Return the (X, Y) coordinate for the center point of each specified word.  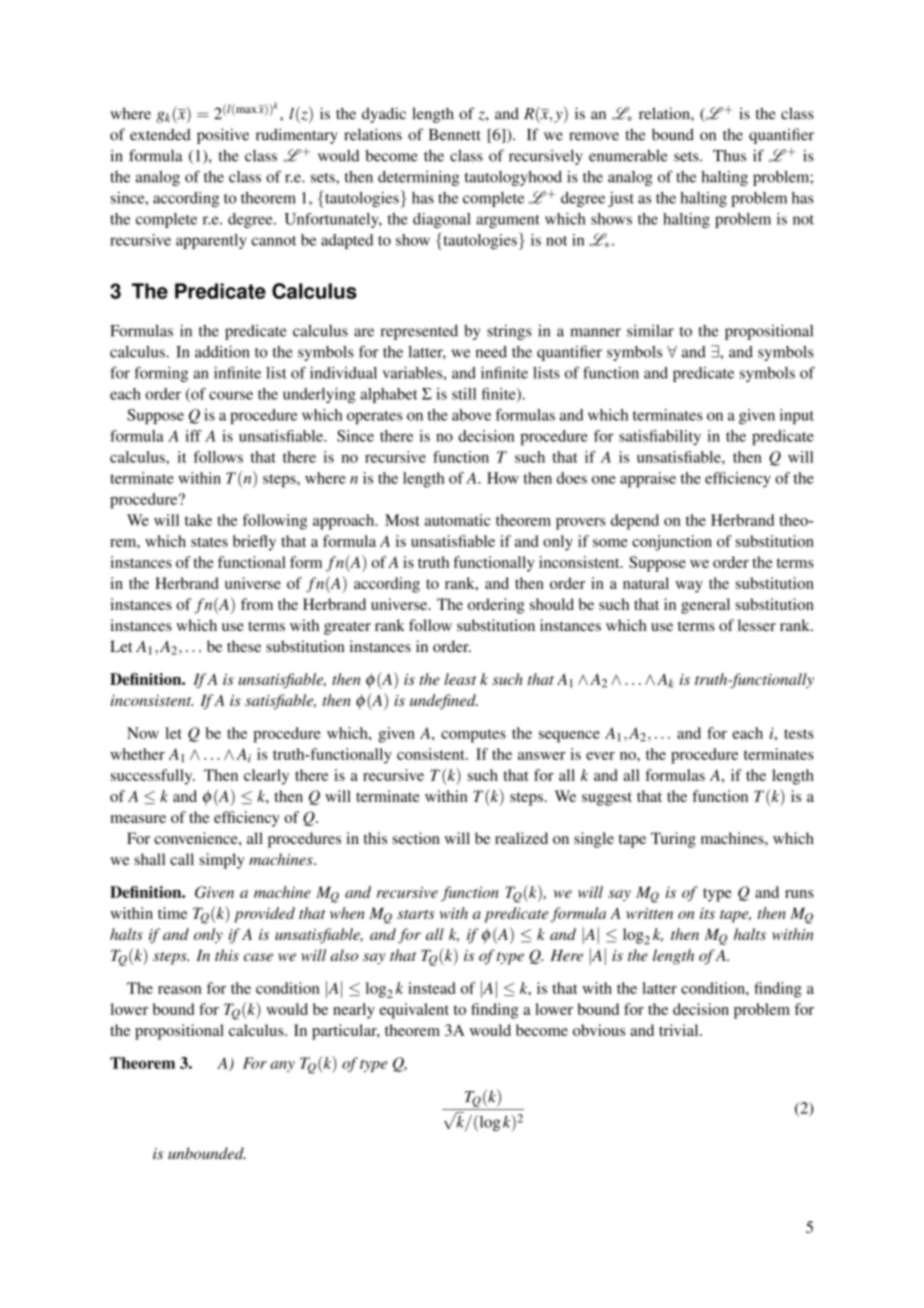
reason (180, 990)
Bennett (455, 135)
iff (193, 436)
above (471, 415)
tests (799, 734)
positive (223, 136)
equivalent (414, 1011)
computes (473, 736)
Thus (729, 155)
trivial (680, 1030)
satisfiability (660, 437)
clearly (266, 777)
